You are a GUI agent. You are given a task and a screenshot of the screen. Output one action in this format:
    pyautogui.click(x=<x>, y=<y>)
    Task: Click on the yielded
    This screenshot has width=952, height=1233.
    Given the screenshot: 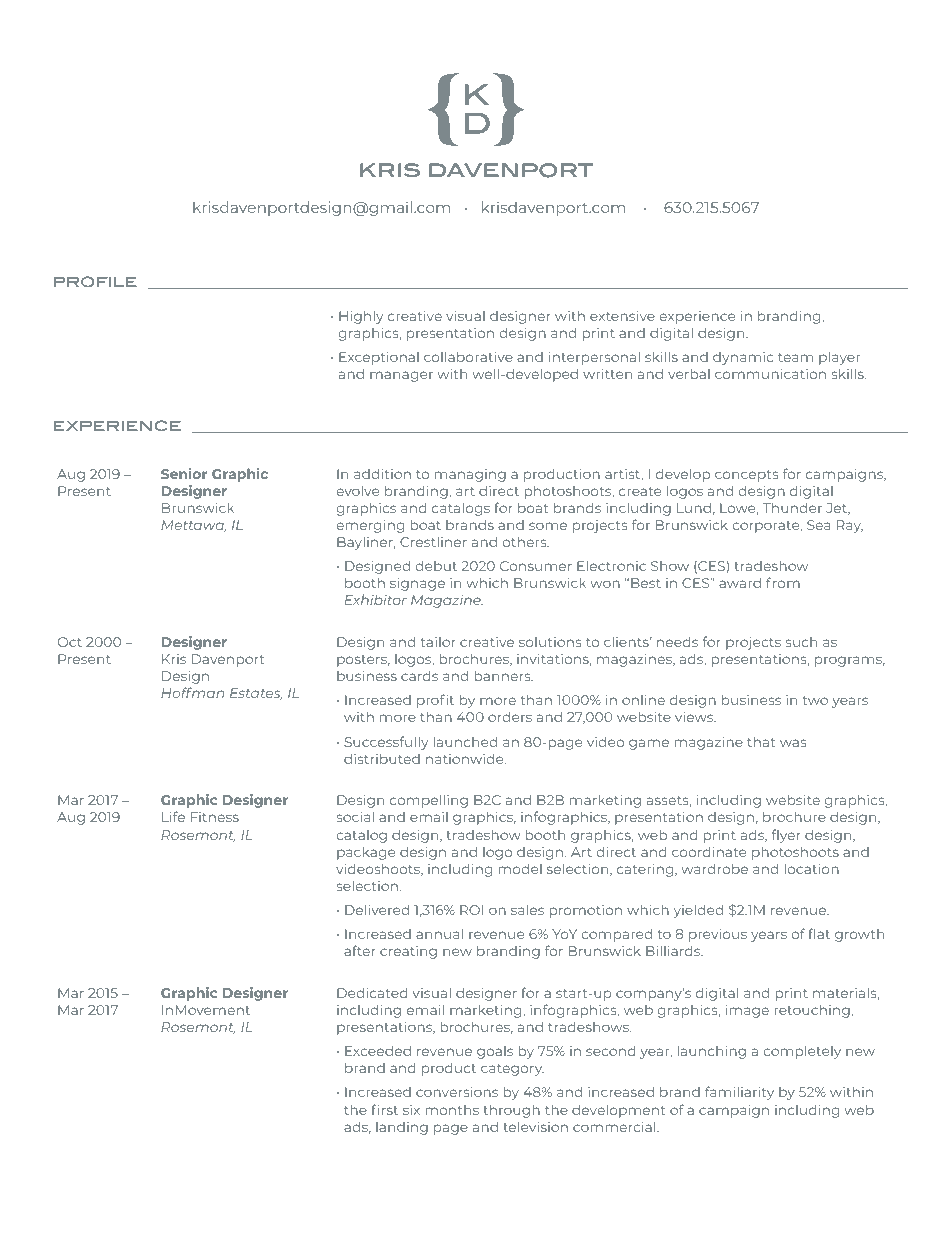 What is the action you would take?
    pyautogui.click(x=698, y=911)
